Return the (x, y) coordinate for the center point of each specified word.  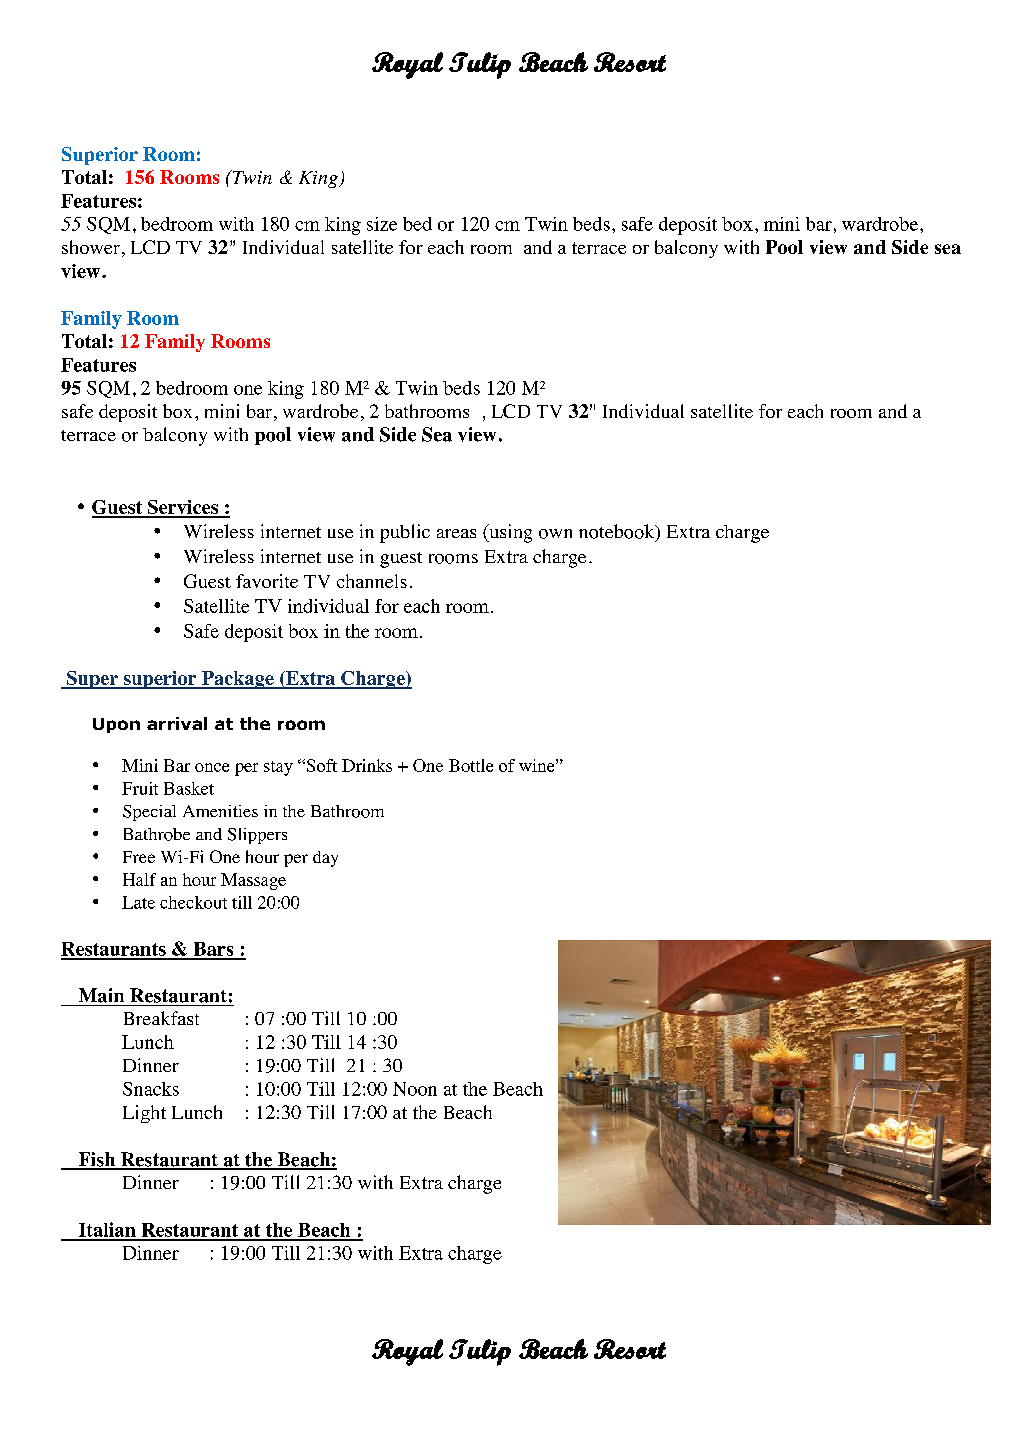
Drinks (367, 765)
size (382, 224)
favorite (267, 581)
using (509, 533)
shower (91, 247)
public (405, 533)
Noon (415, 1089)
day (325, 859)
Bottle (471, 765)
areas (456, 533)
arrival (177, 723)
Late (138, 902)
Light (144, 1114)
